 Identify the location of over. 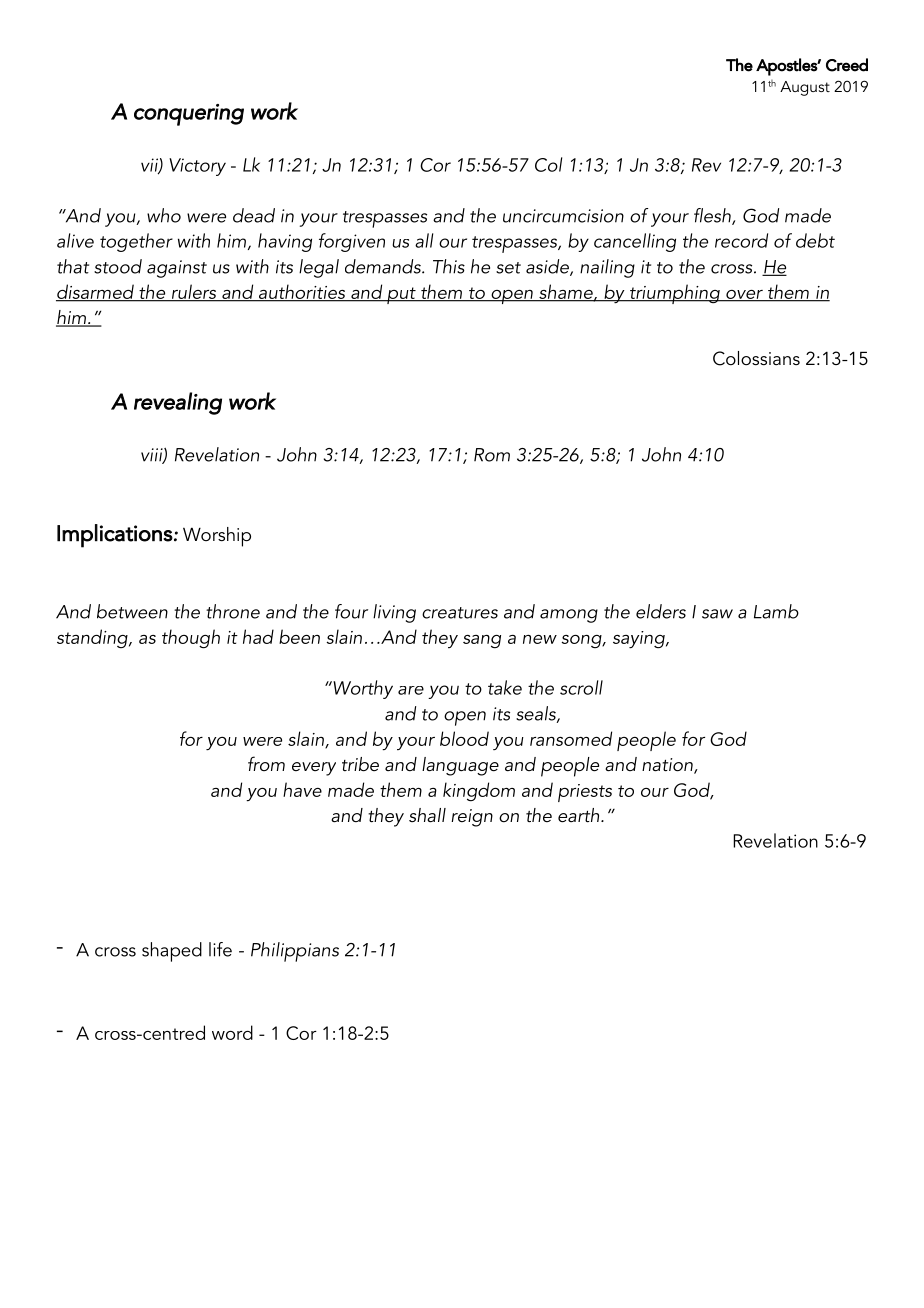
(744, 295).
